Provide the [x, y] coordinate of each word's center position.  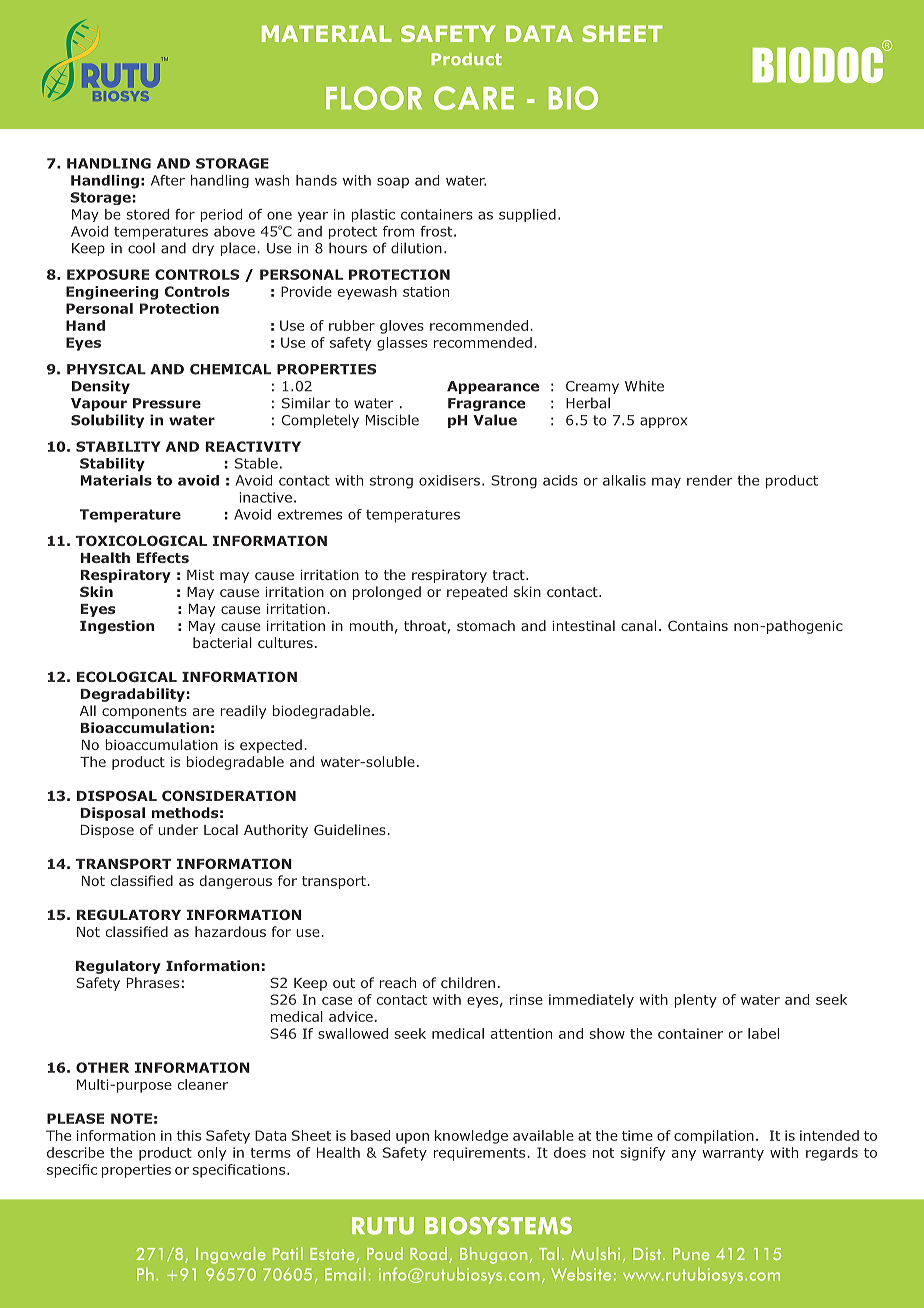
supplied [527, 215]
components [144, 712]
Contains [698, 625]
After [168, 180]
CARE [474, 98]
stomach [486, 625]
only [212, 1154]
